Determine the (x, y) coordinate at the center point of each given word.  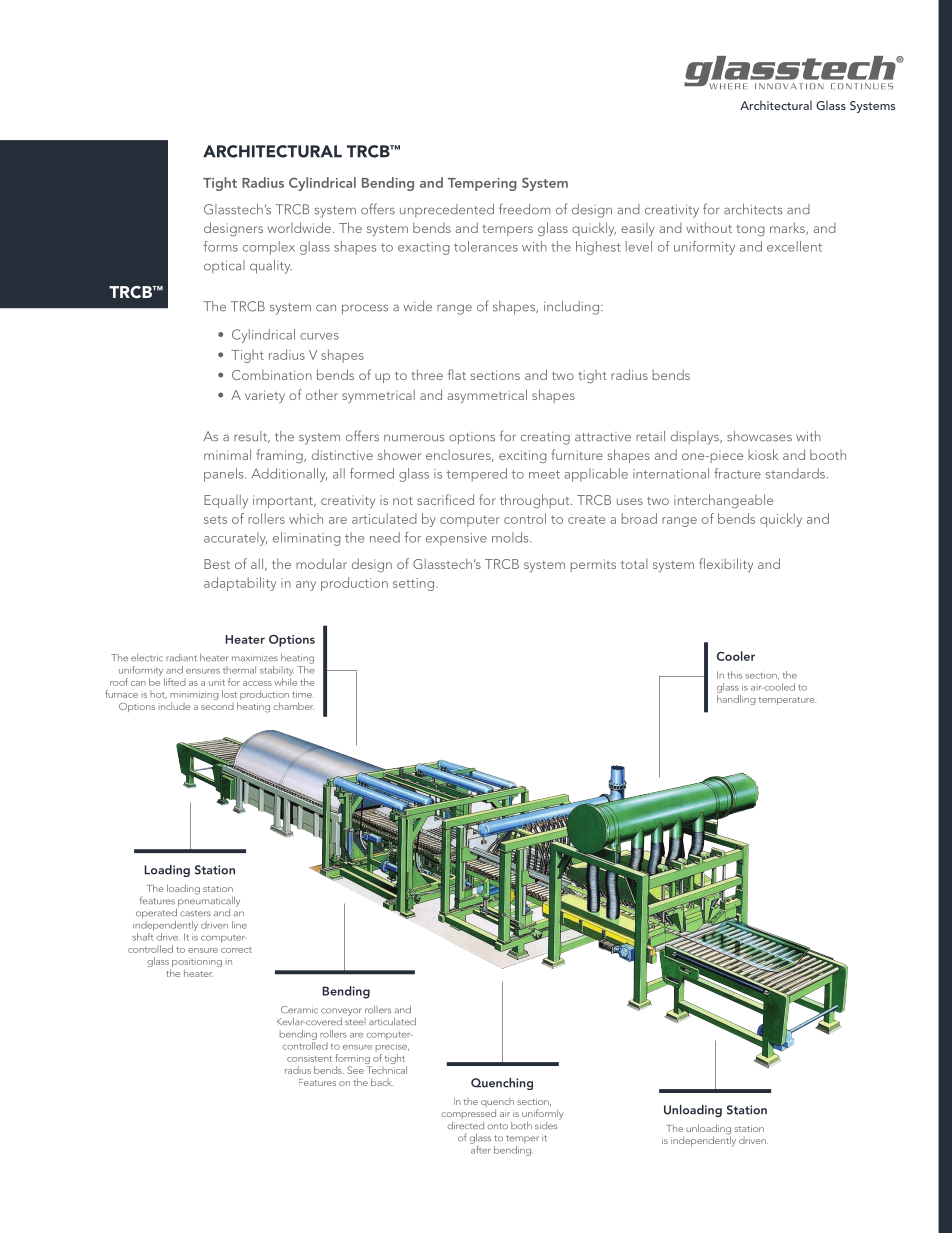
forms (220, 246)
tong (750, 230)
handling (736, 700)
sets (215, 520)
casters (195, 913)
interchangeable (723, 501)
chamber (293, 706)
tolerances (486, 246)
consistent (309, 1059)
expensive (456, 539)
